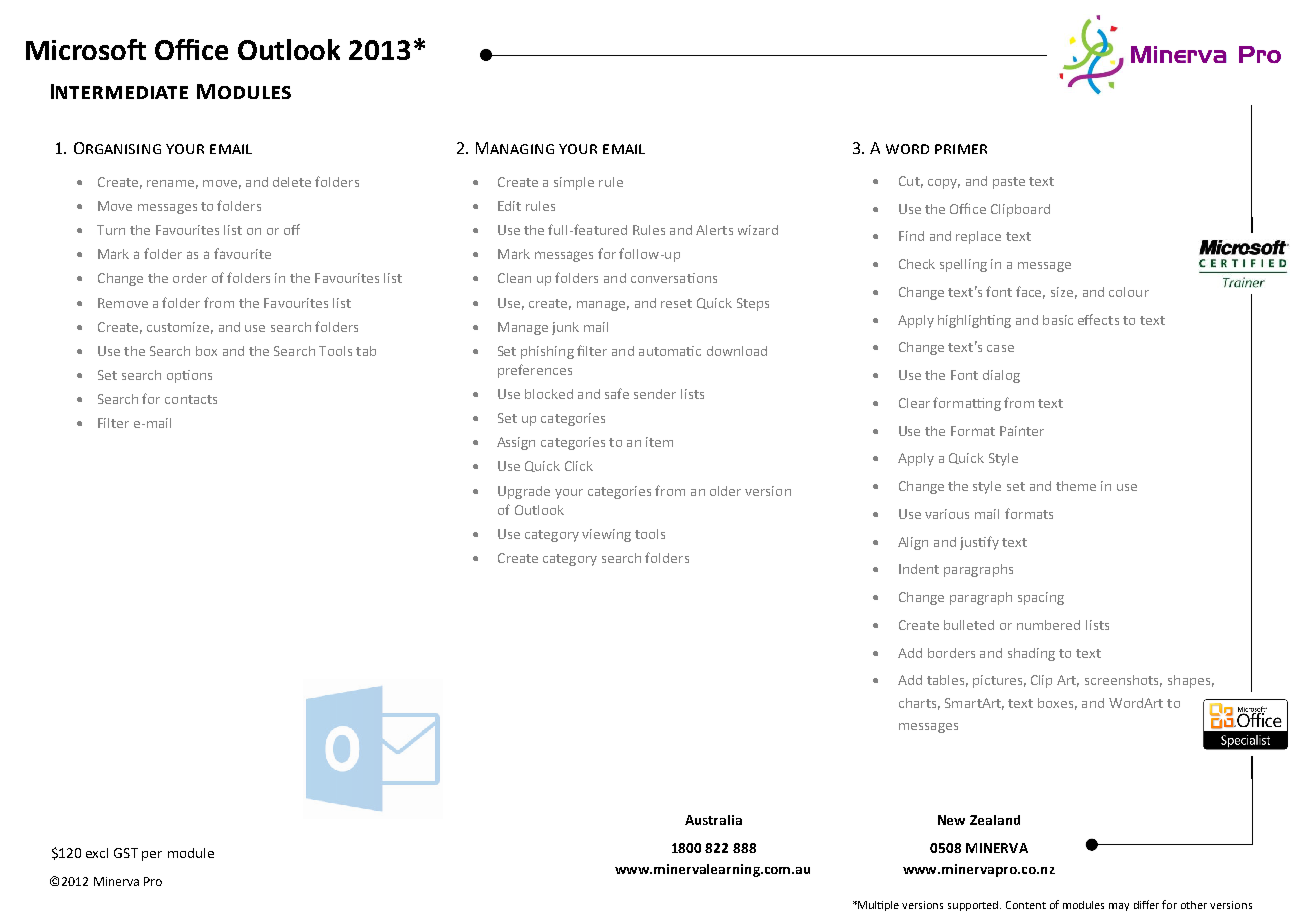 Image resolution: width=1308 pixels, height=924 pixels. Describe the element at coordinates (579, 466) in the document. I see `Click` at that location.
